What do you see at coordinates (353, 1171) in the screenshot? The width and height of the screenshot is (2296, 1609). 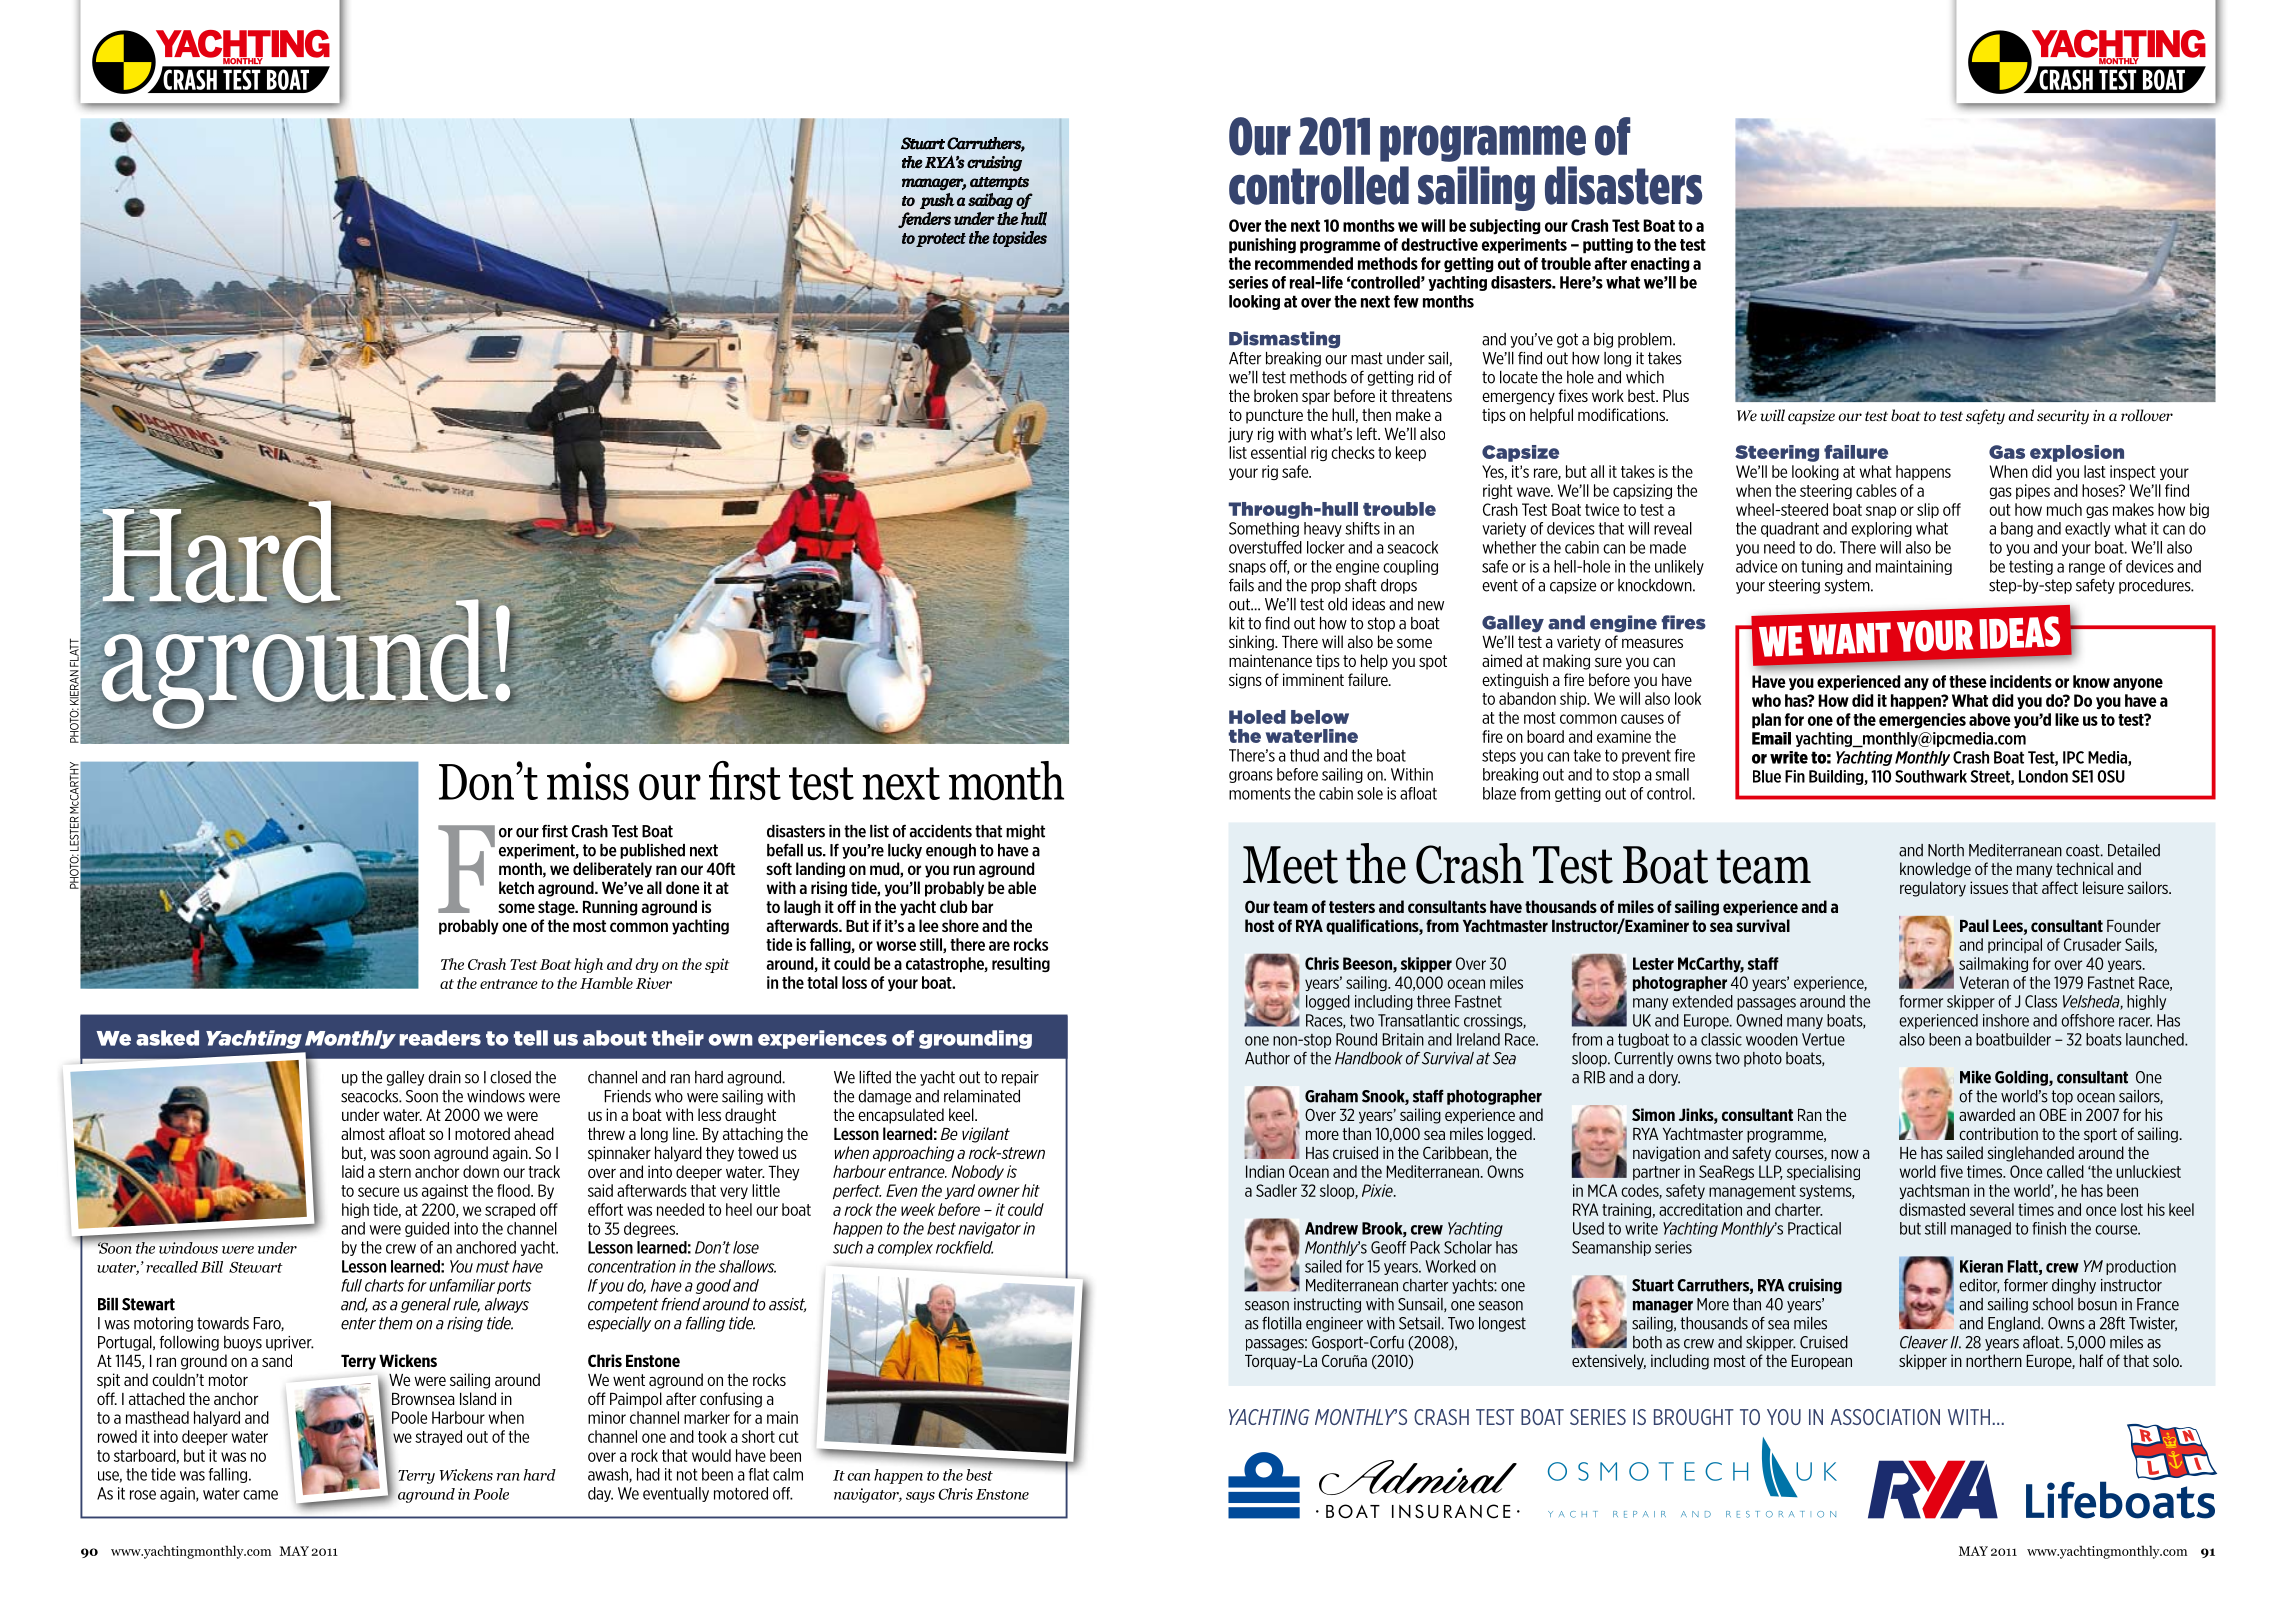 I see `laid` at bounding box center [353, 1171].
